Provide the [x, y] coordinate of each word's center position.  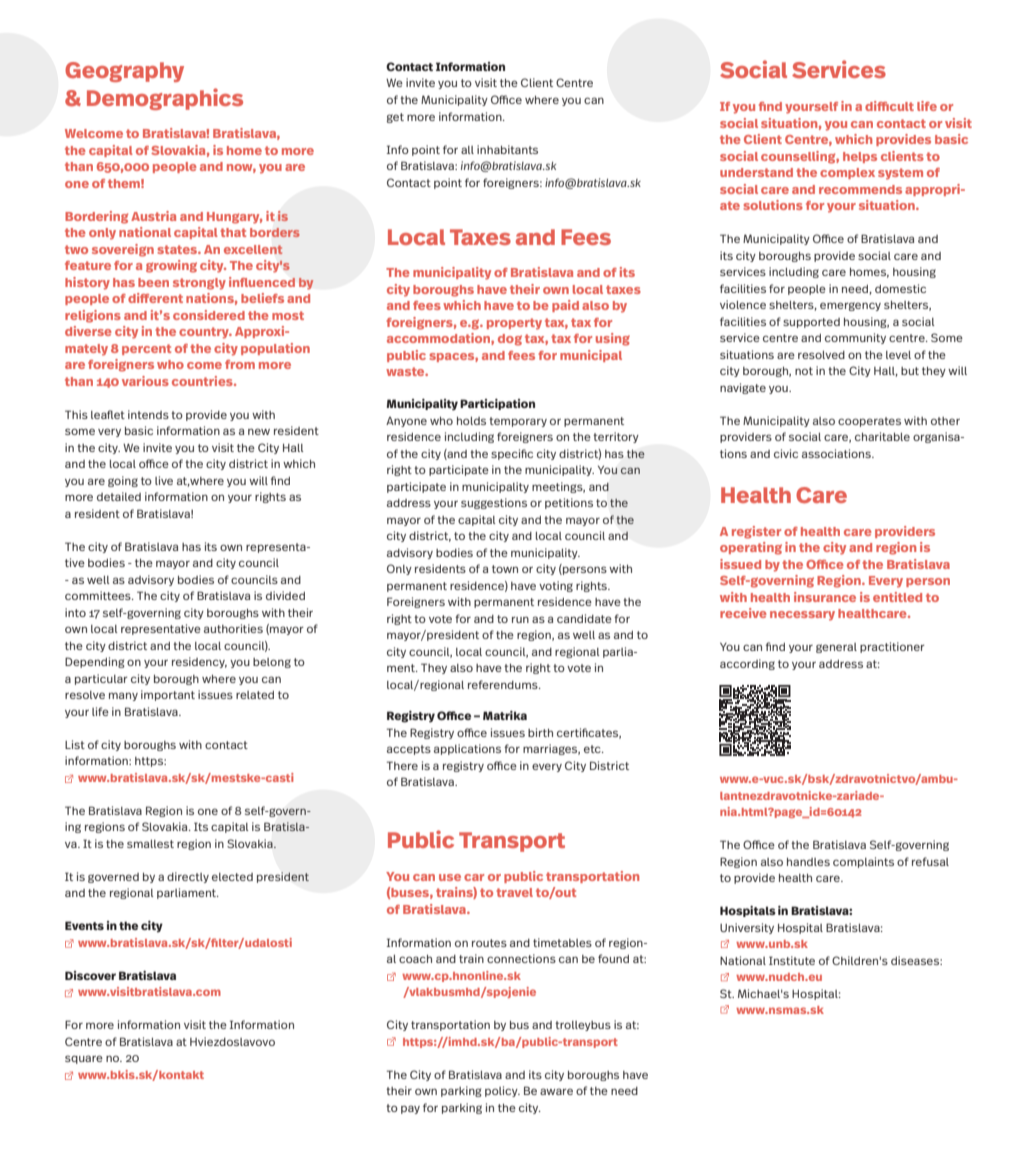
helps [860, 157]
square [84, 1059]
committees [99, 595]
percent [146, 349]
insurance [825, 597]
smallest [150, 844]
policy [502, 1091]
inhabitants [507, 149]
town [505, 569]
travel [514, 892]
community [855, 338]
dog [510, 340]
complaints [863, 862]
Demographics [165, 99]
